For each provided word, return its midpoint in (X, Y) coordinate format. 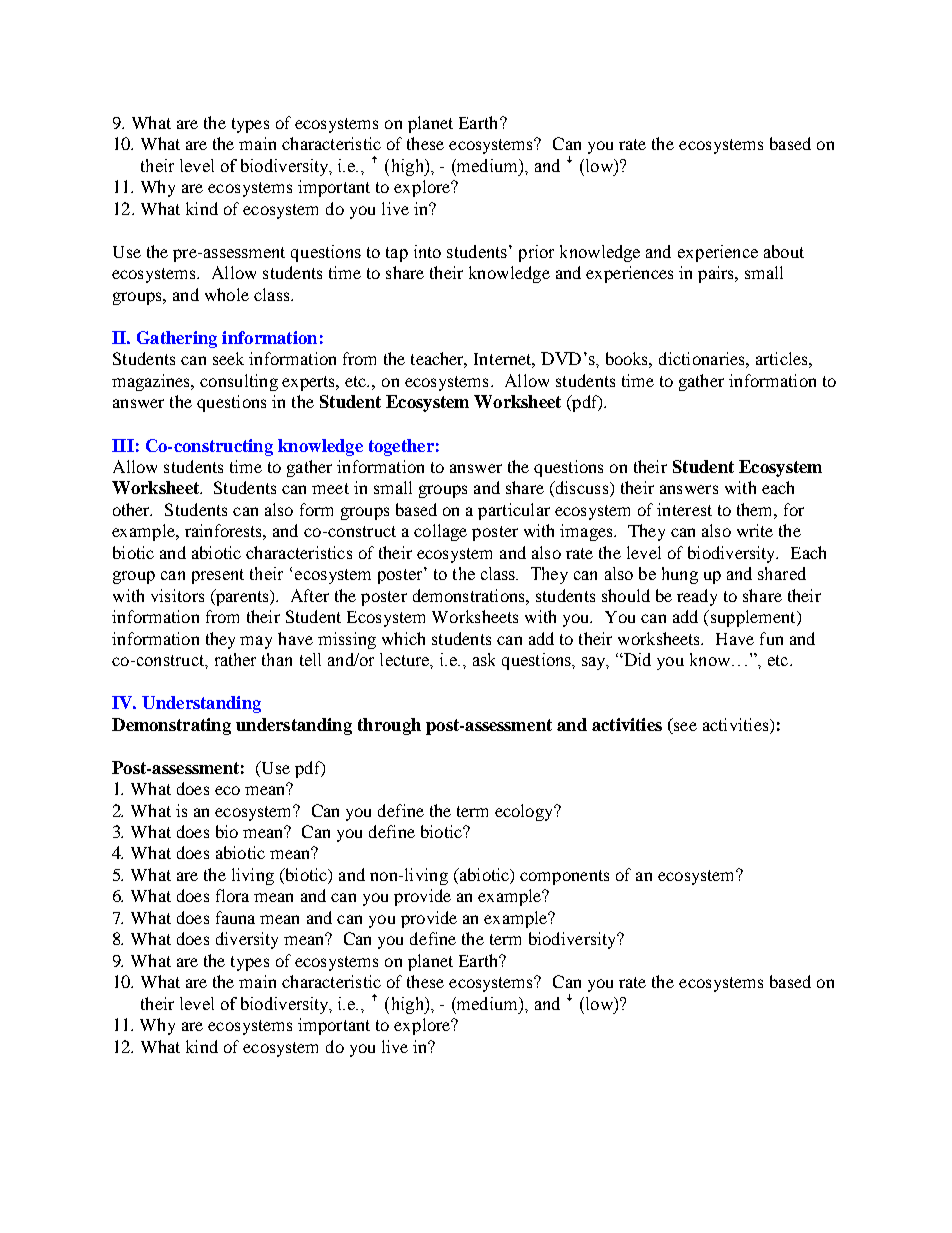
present (218, 576)
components (564, 877)
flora (232, 895)
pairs (717, 274)
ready (697, 597)
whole (227, 294)
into (427, 251)
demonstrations (470, 595)
